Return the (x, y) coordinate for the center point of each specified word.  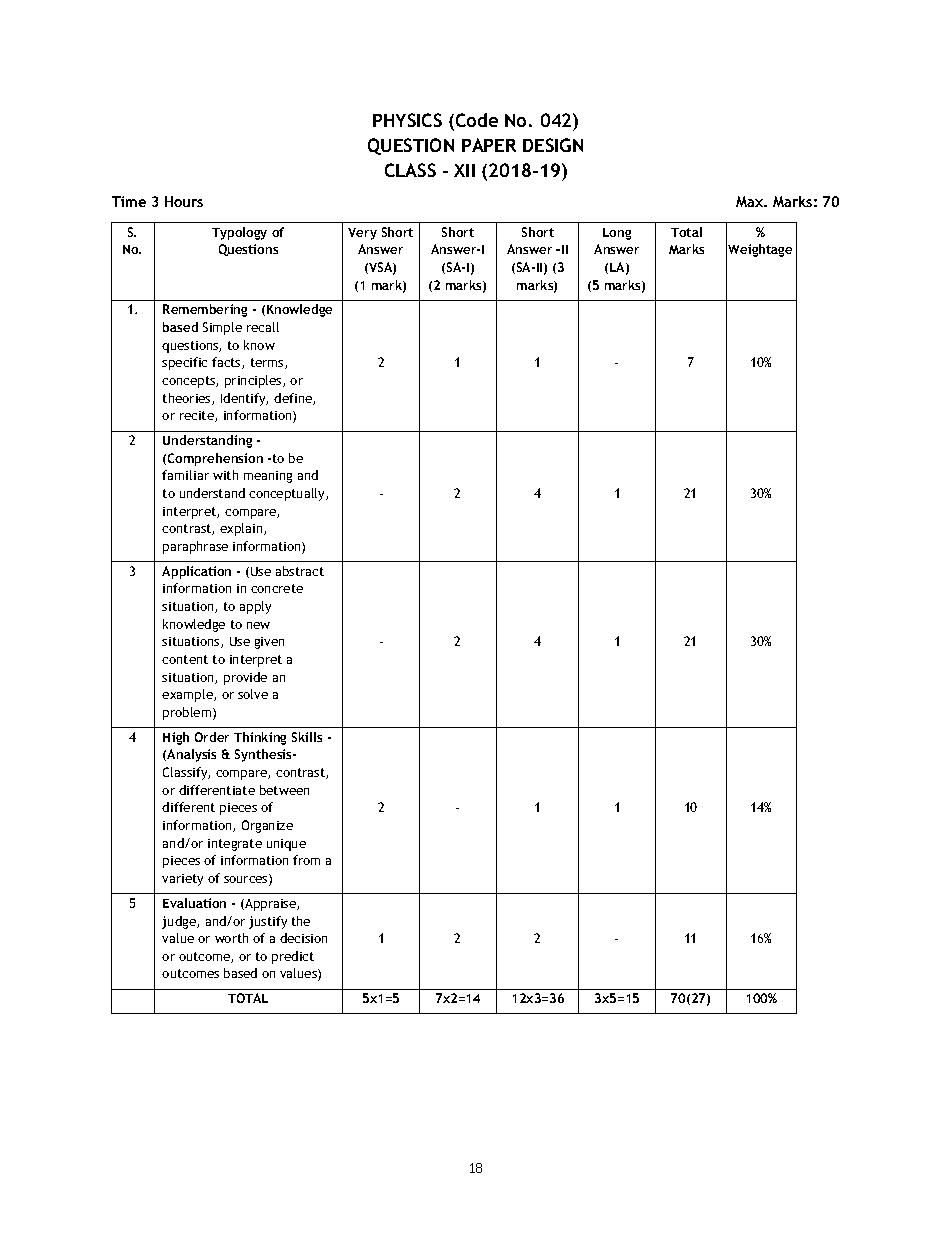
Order (212, 737)
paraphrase (195, 547)
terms (268, 363)
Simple (222, 328)
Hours (184, 201)
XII (464, 170)
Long (617, 234)
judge (180, 922)
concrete (277, 588)
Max (751, 201)
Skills (307, 737)
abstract (300, 571)
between (284, 790)
